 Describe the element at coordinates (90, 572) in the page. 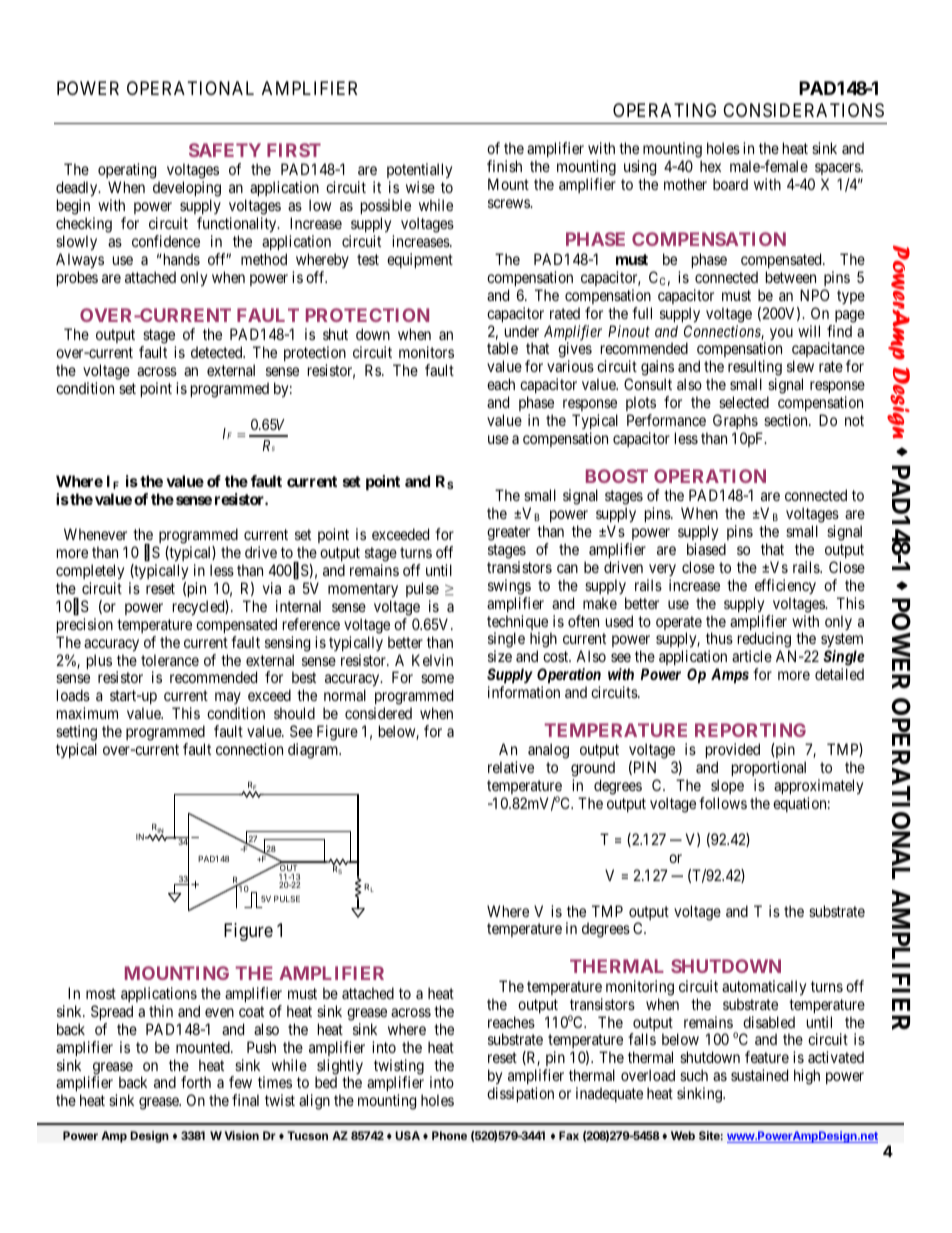

I see `completely` at that location.
